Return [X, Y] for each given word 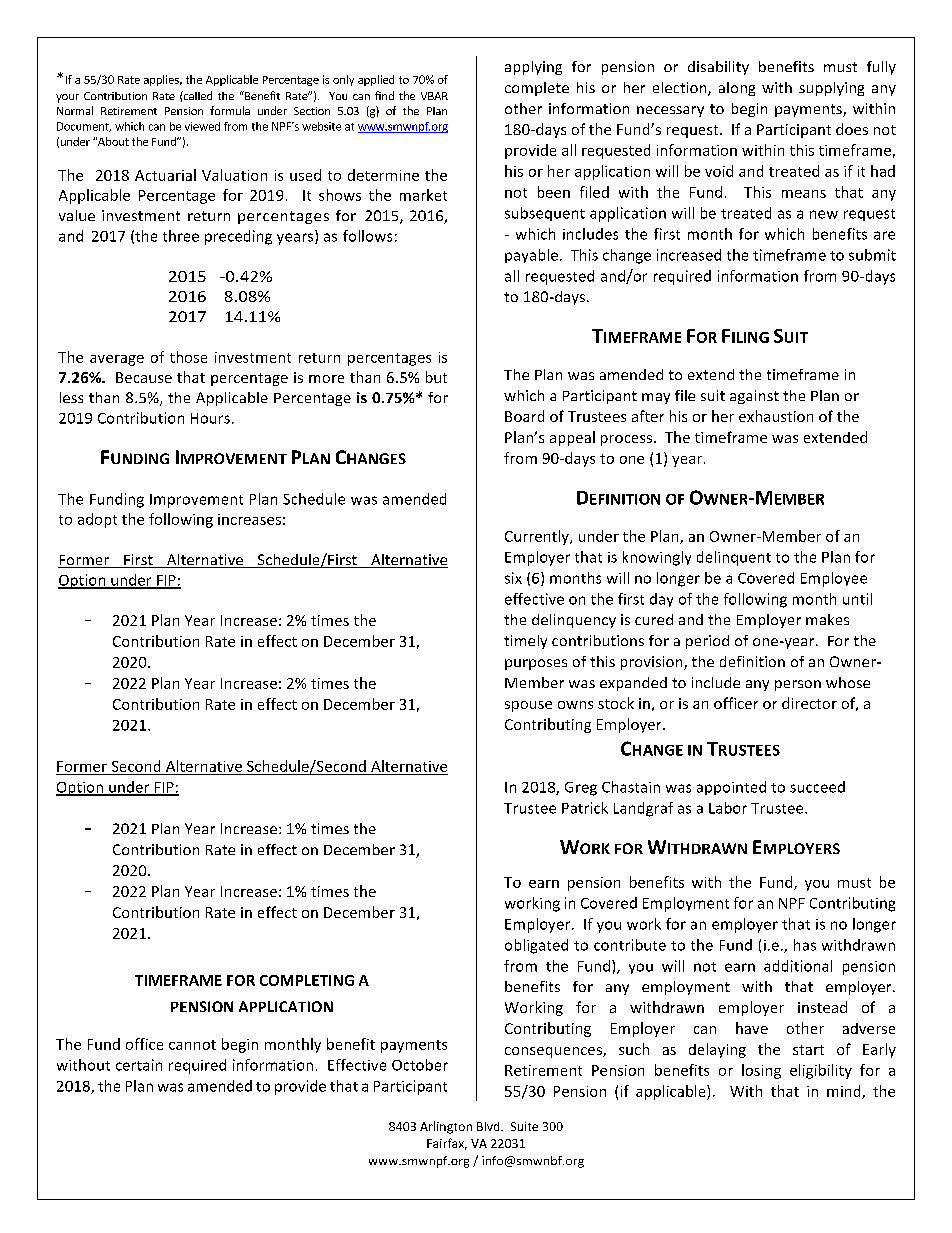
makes [827, 619]
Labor [728, 808]
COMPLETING [307, 980]
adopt [97, 520]
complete [537, 89]
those [188, 357]
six [513, 578]
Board [524, 416]
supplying [831, 89]
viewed [202, 126]
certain [139, 1065]
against [754, 397]
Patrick [585, 808]
